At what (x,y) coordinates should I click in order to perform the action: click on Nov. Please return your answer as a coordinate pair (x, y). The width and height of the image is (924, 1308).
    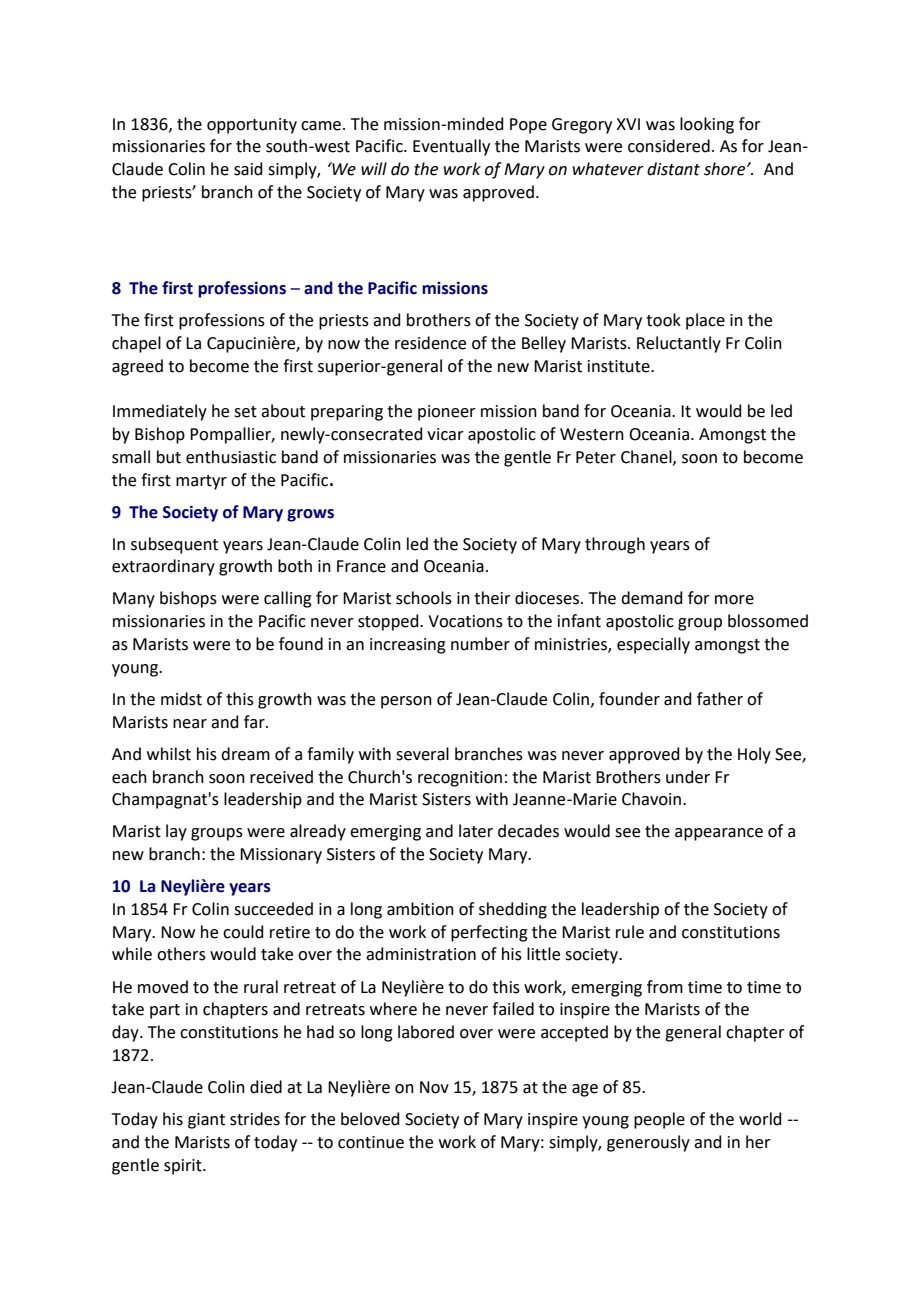
    Looking at the image, I should click on (434, 1087).
